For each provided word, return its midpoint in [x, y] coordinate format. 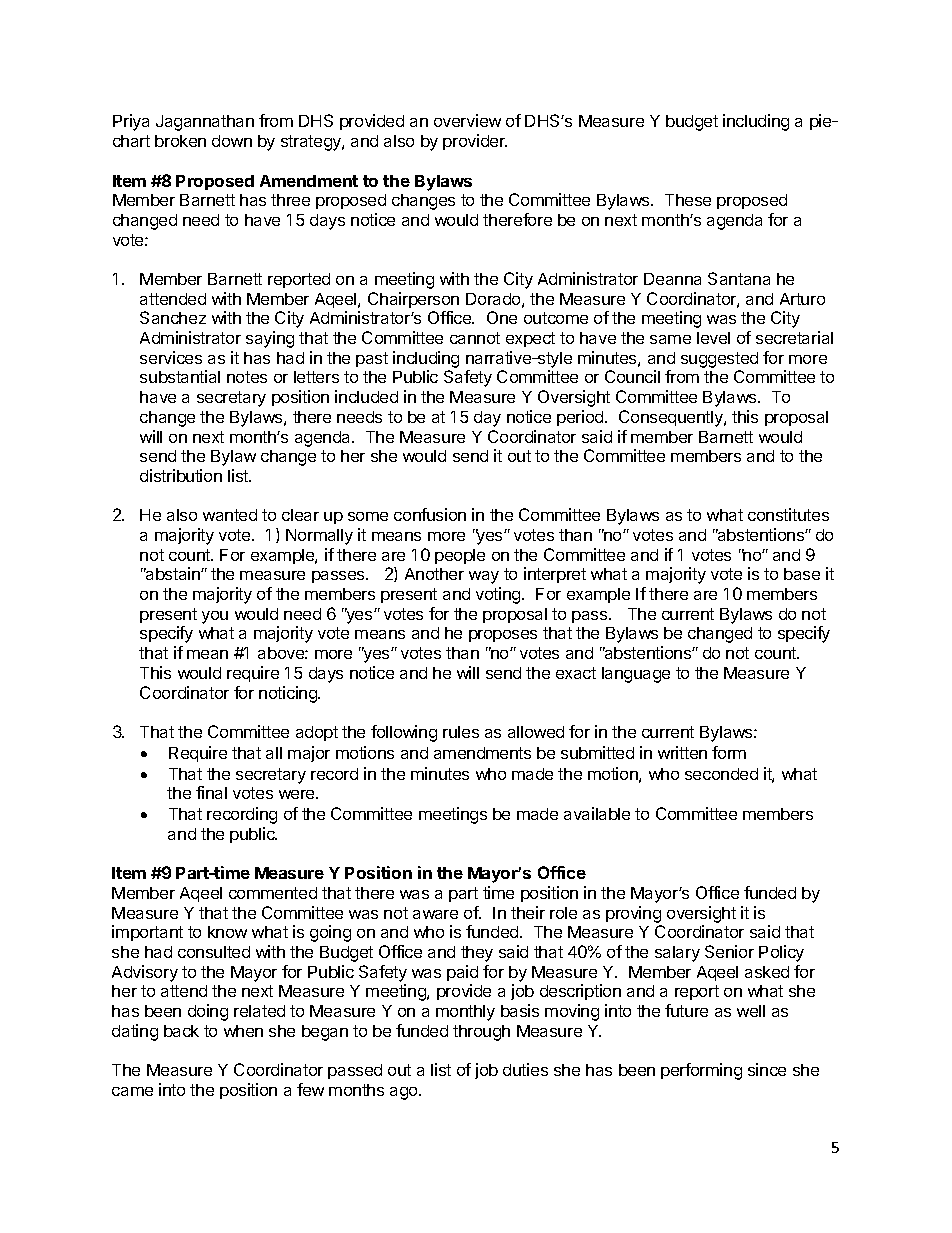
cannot [475, 338]
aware [435, 914]
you [215, 617]
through [481, 1033]
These [688, 200]
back [181, 1031]
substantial [180, 376]
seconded [721, 774]
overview [467, 120]
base [802, 574]
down [232, 141]
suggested [719, 360]
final [211, 792]
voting [499, 595]
